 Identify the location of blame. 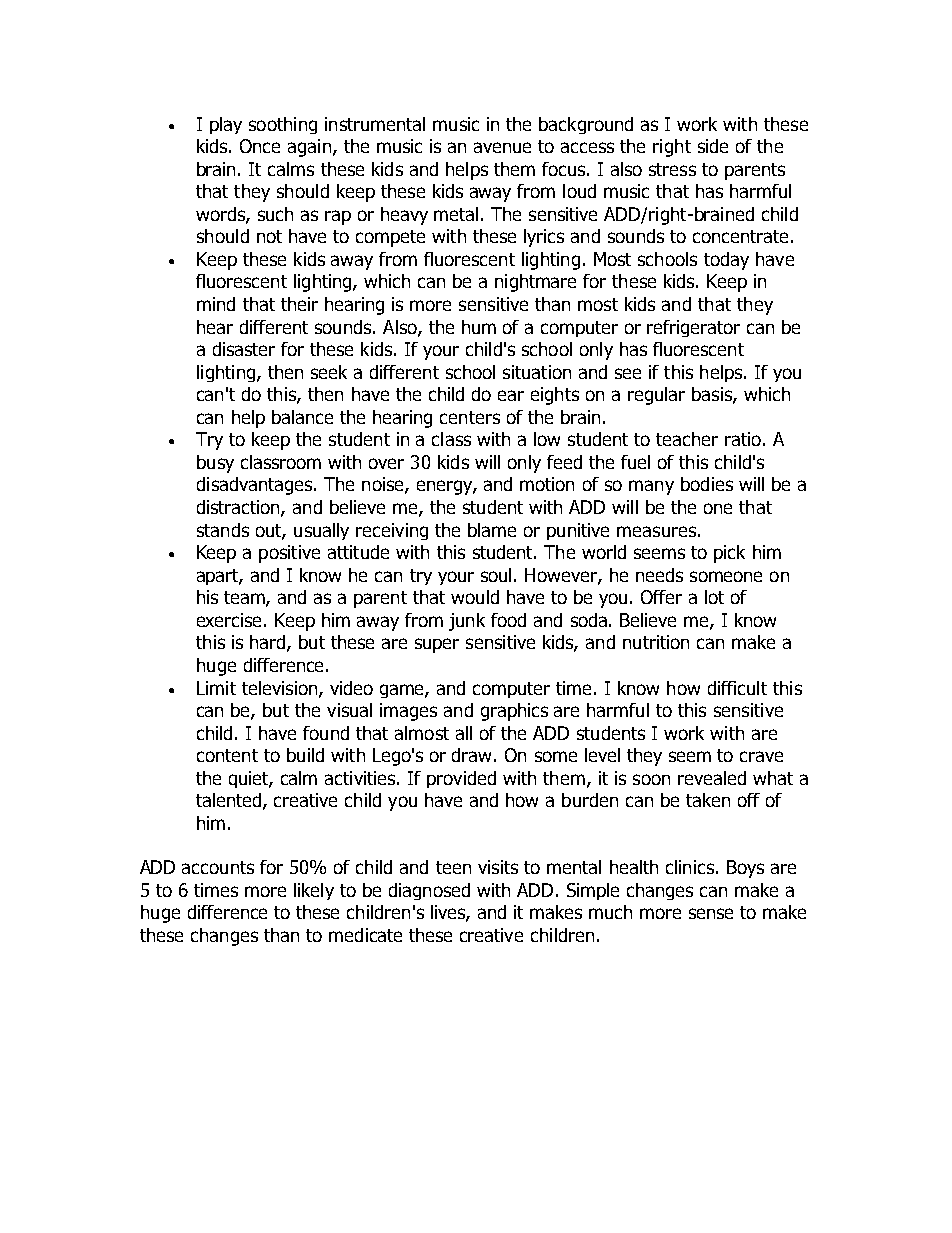
(492, 530).
